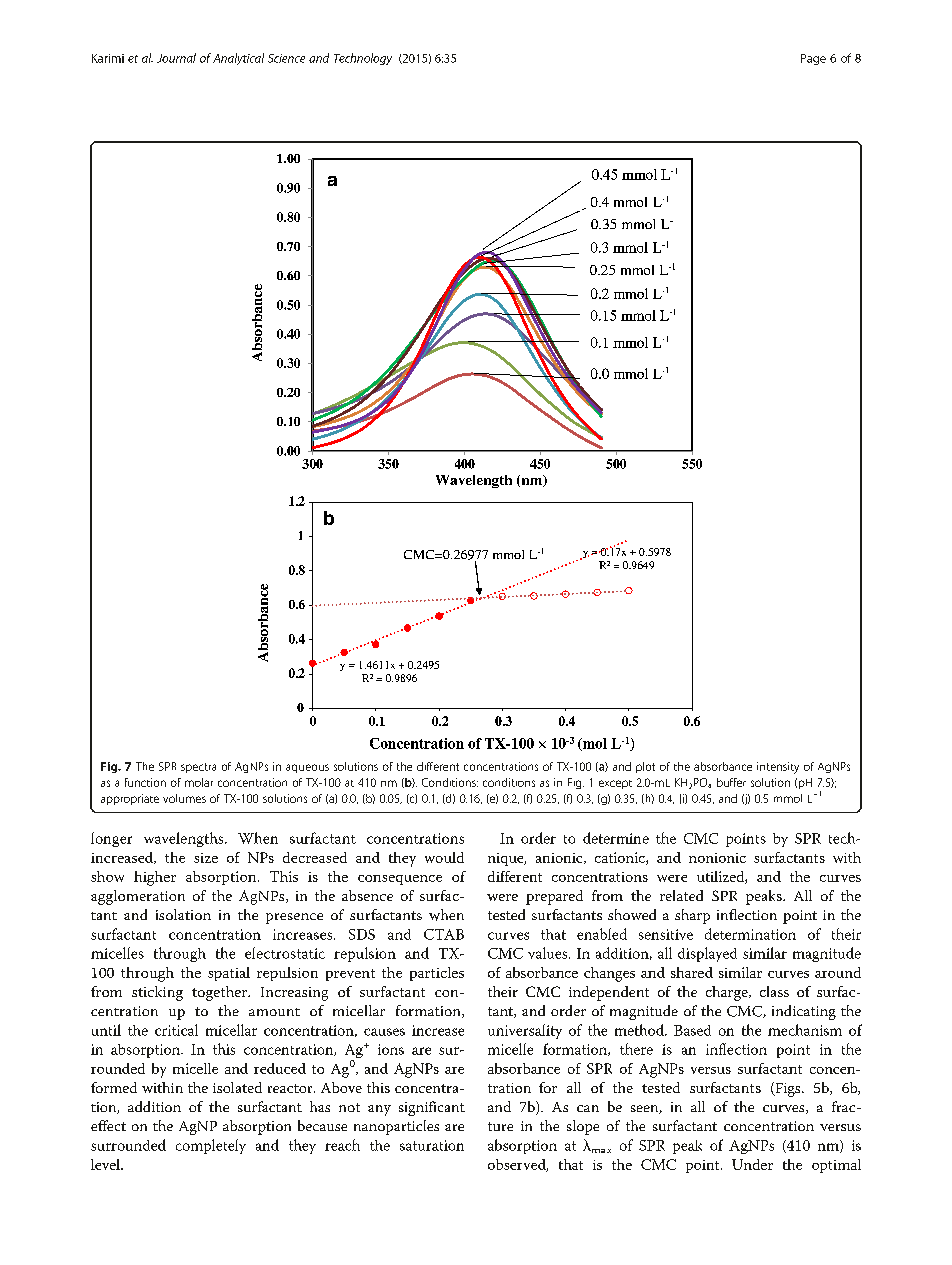  I want to click on aqueous, so click(307, 768).
